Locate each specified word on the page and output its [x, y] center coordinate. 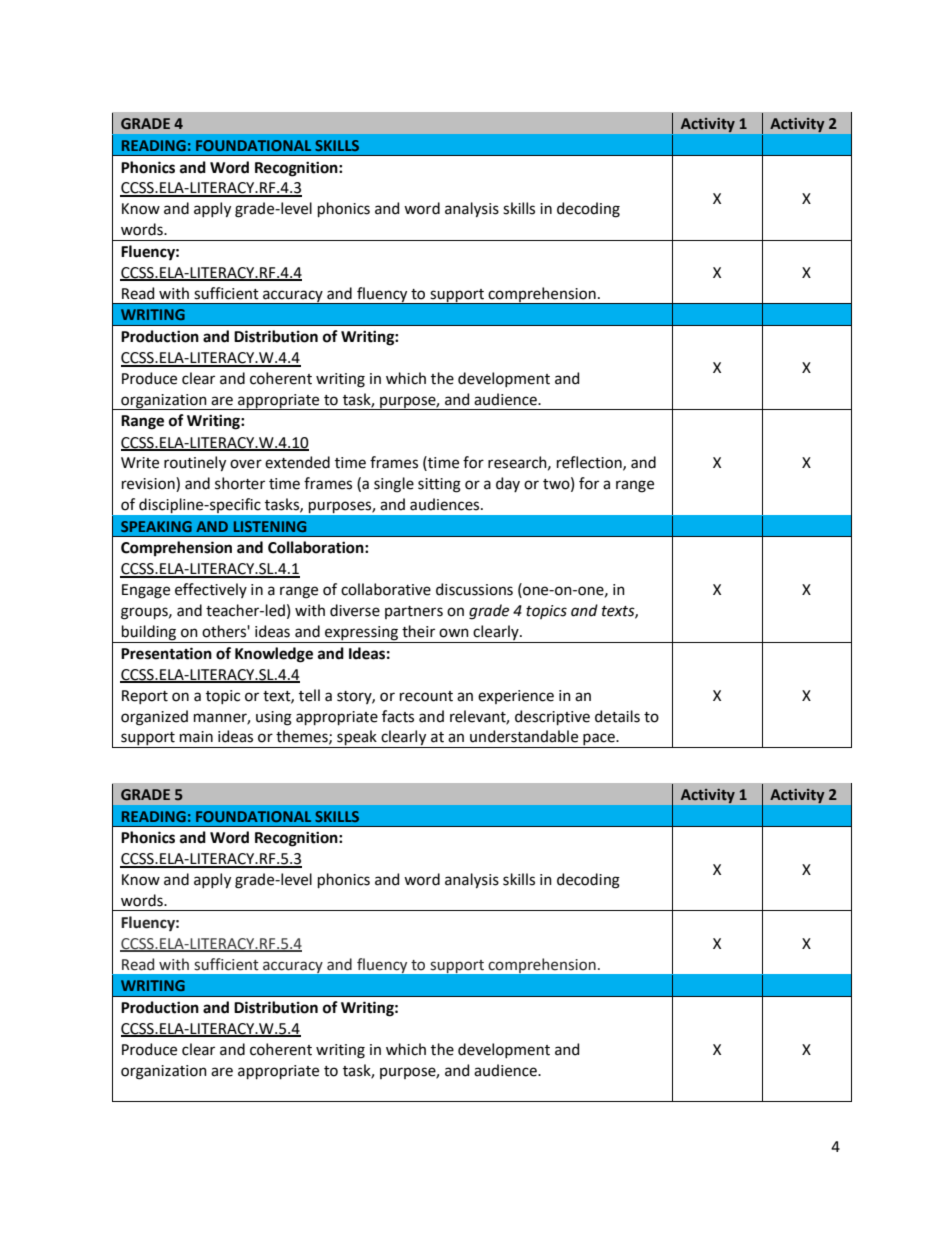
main [196, 737]
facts [398, 716]
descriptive [552, 717]
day [508, 484]
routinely [195, 464]
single [394, 485]
